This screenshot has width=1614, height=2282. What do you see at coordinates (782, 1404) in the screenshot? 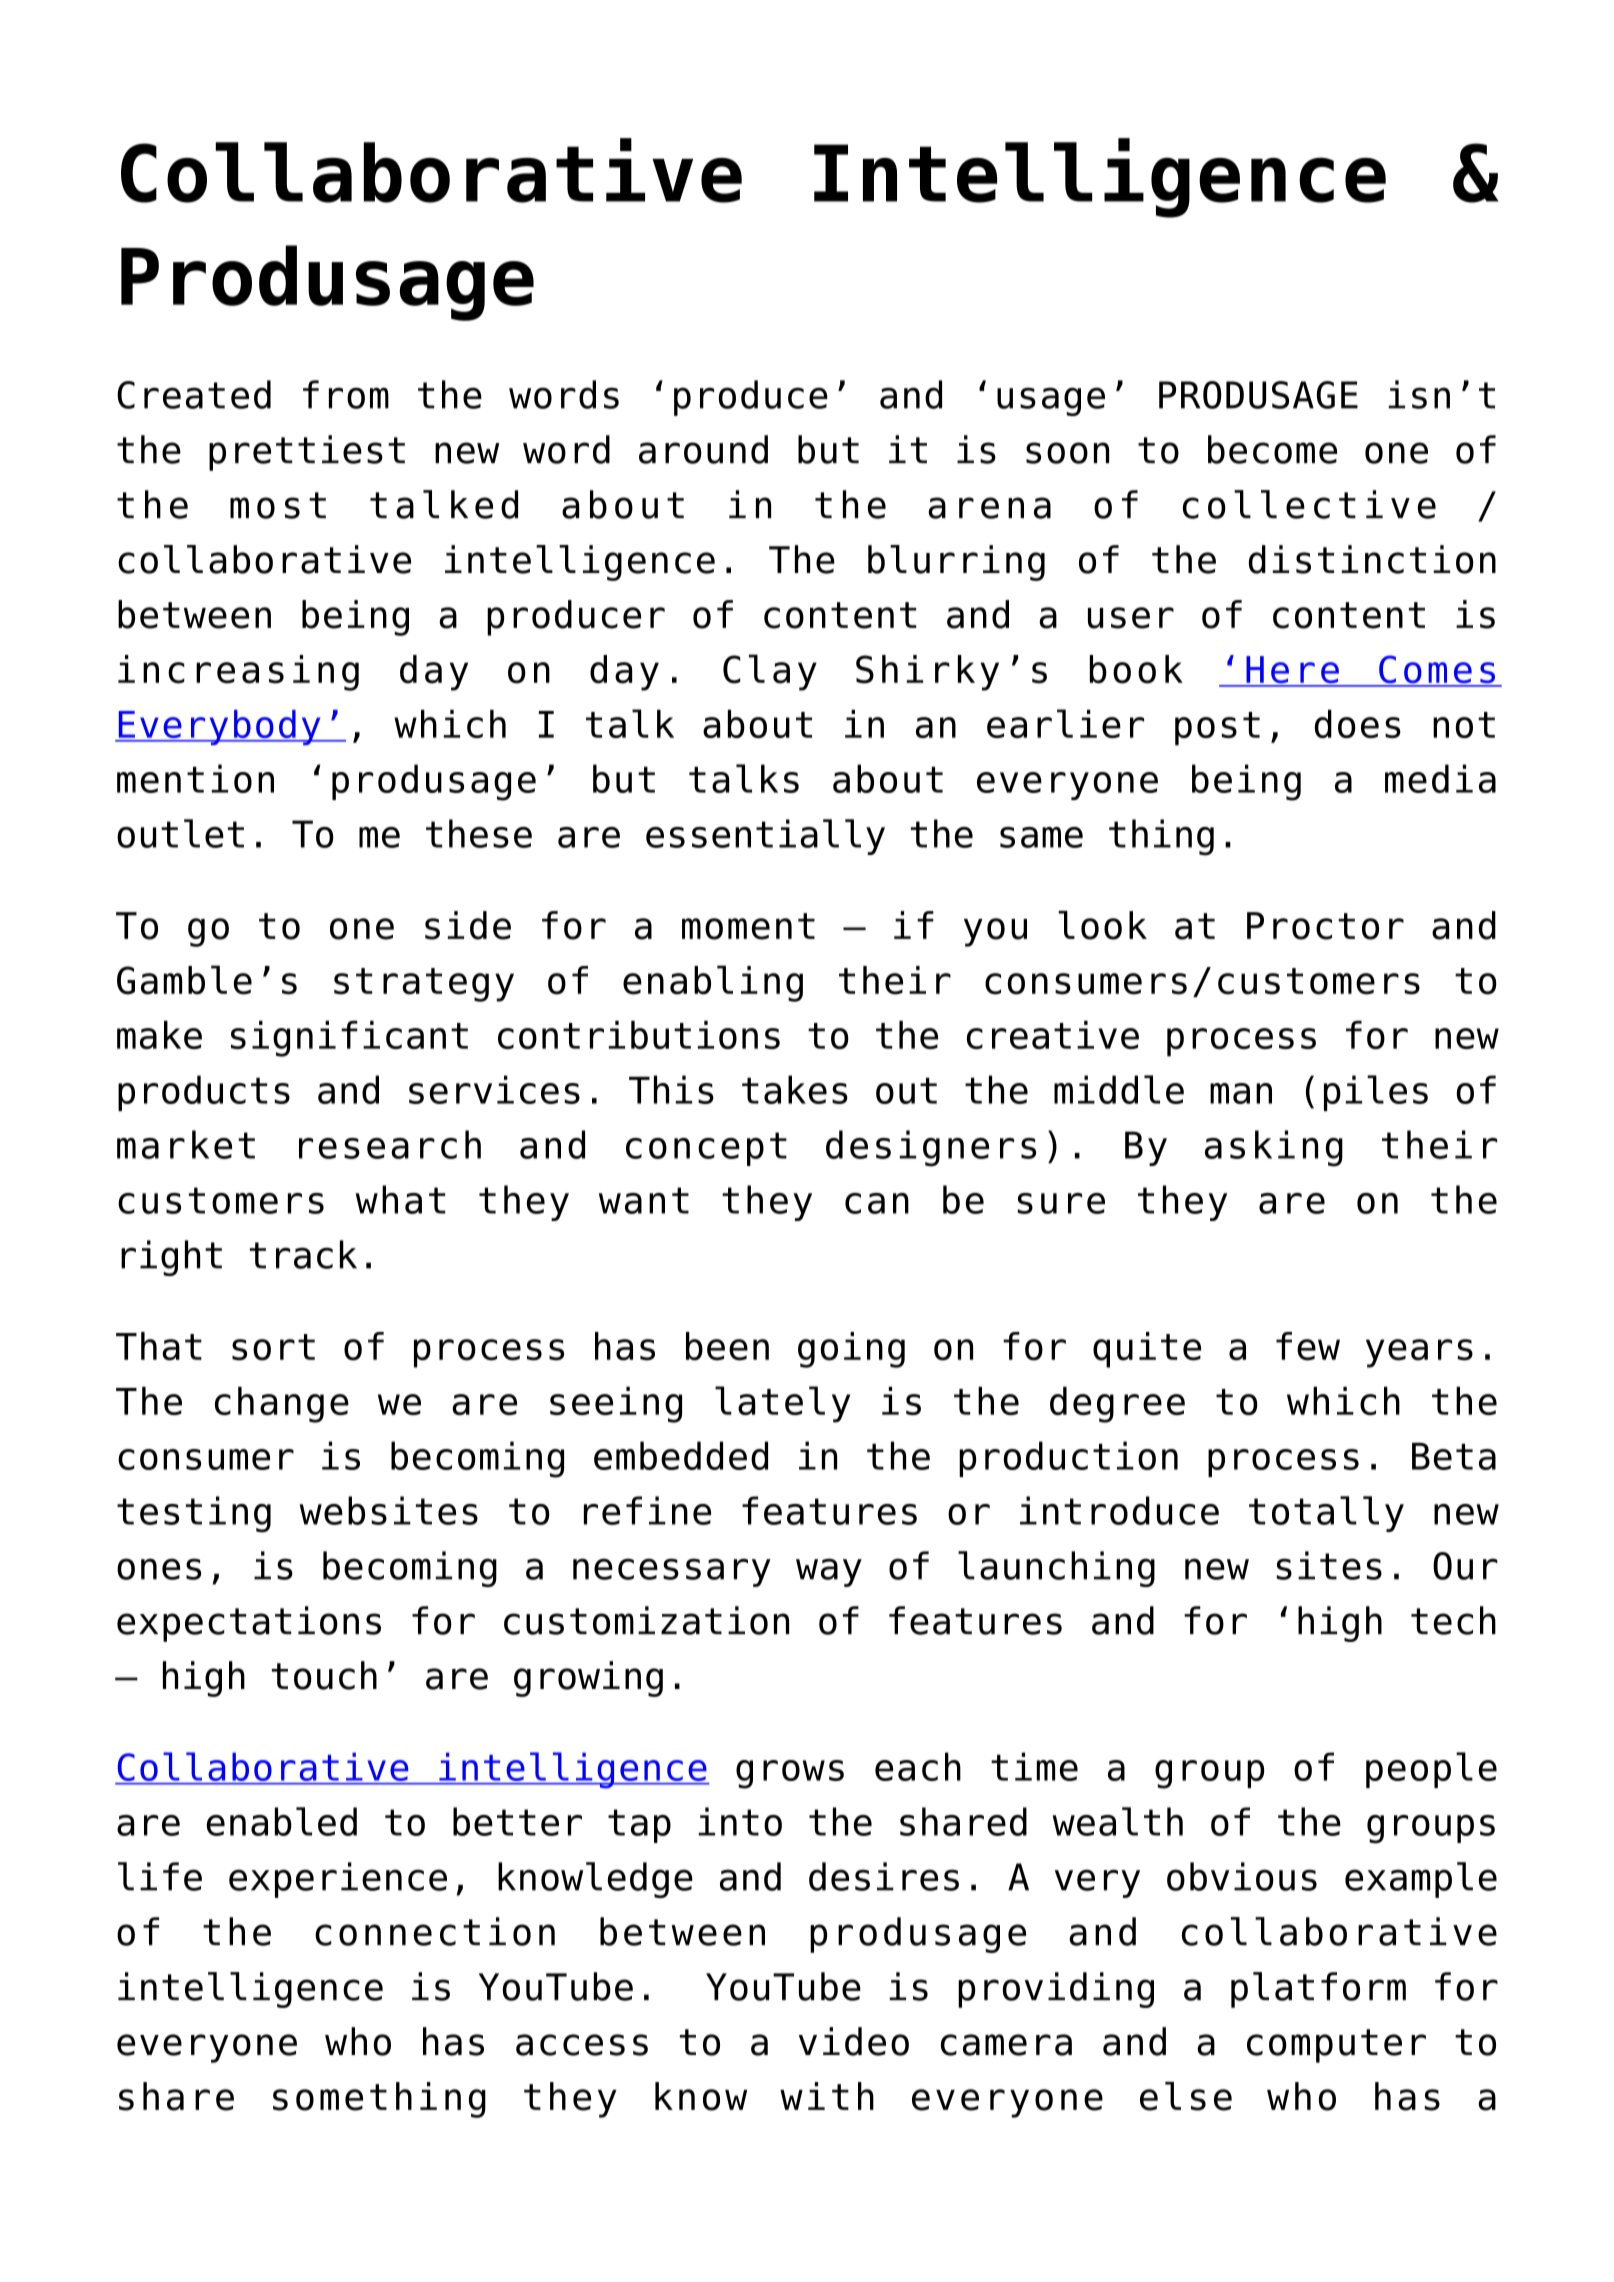
I see `lately` at bounding box center [782, 1404].
